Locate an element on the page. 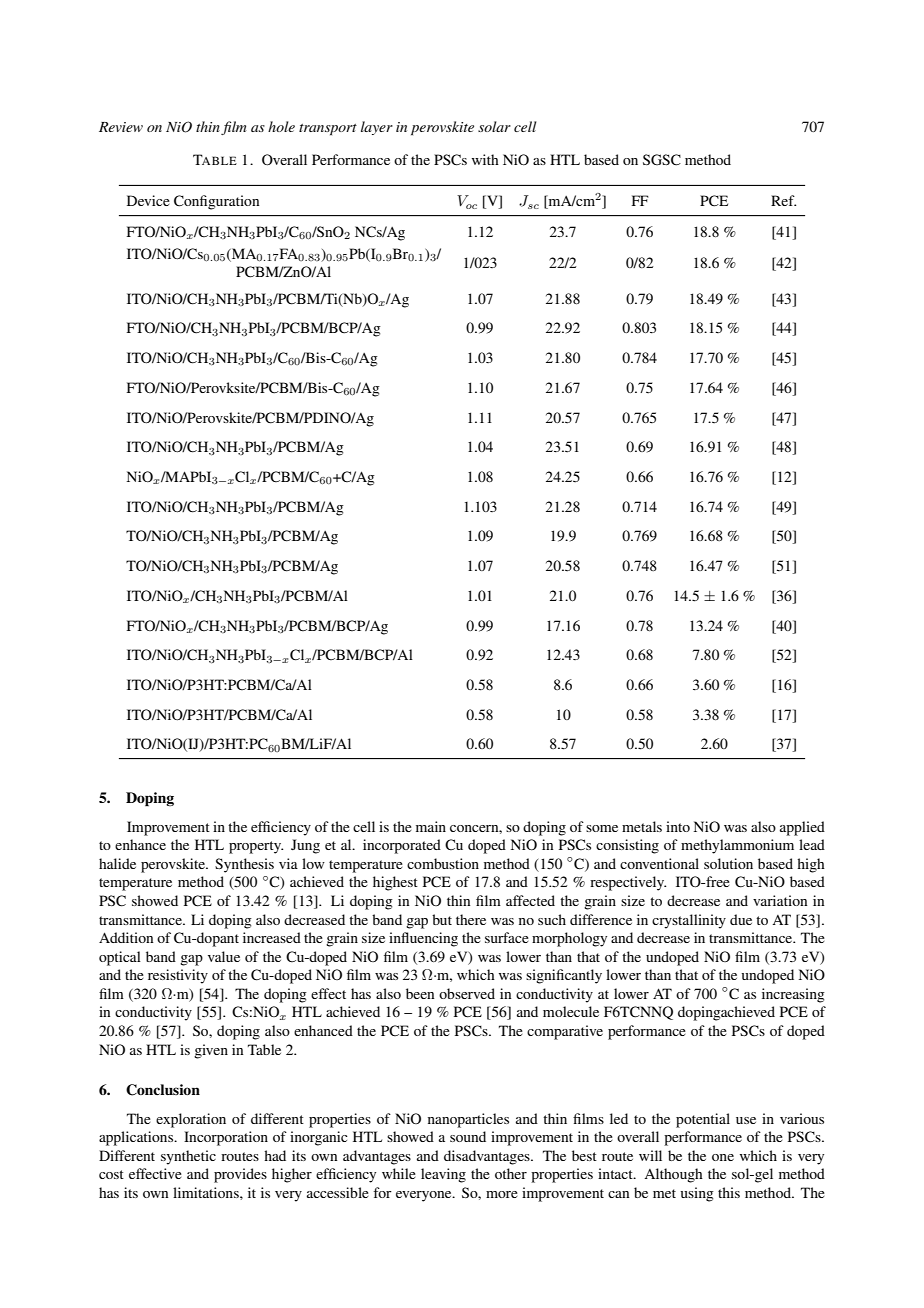 The height and width of the page is (1308, 924). into is located at coordinates (678, 826).
